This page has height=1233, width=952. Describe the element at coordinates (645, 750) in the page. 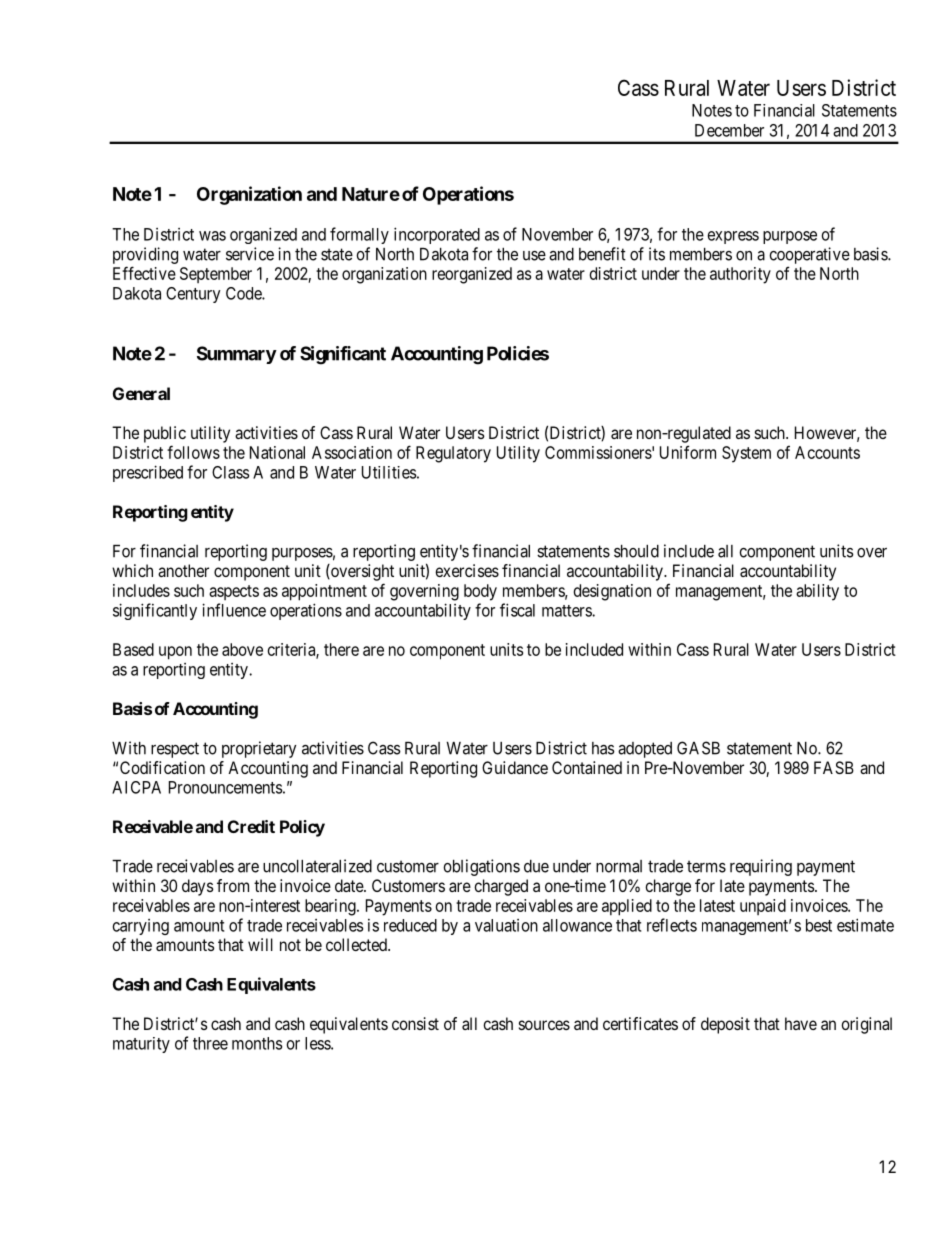

I see `adopted` at that location.
